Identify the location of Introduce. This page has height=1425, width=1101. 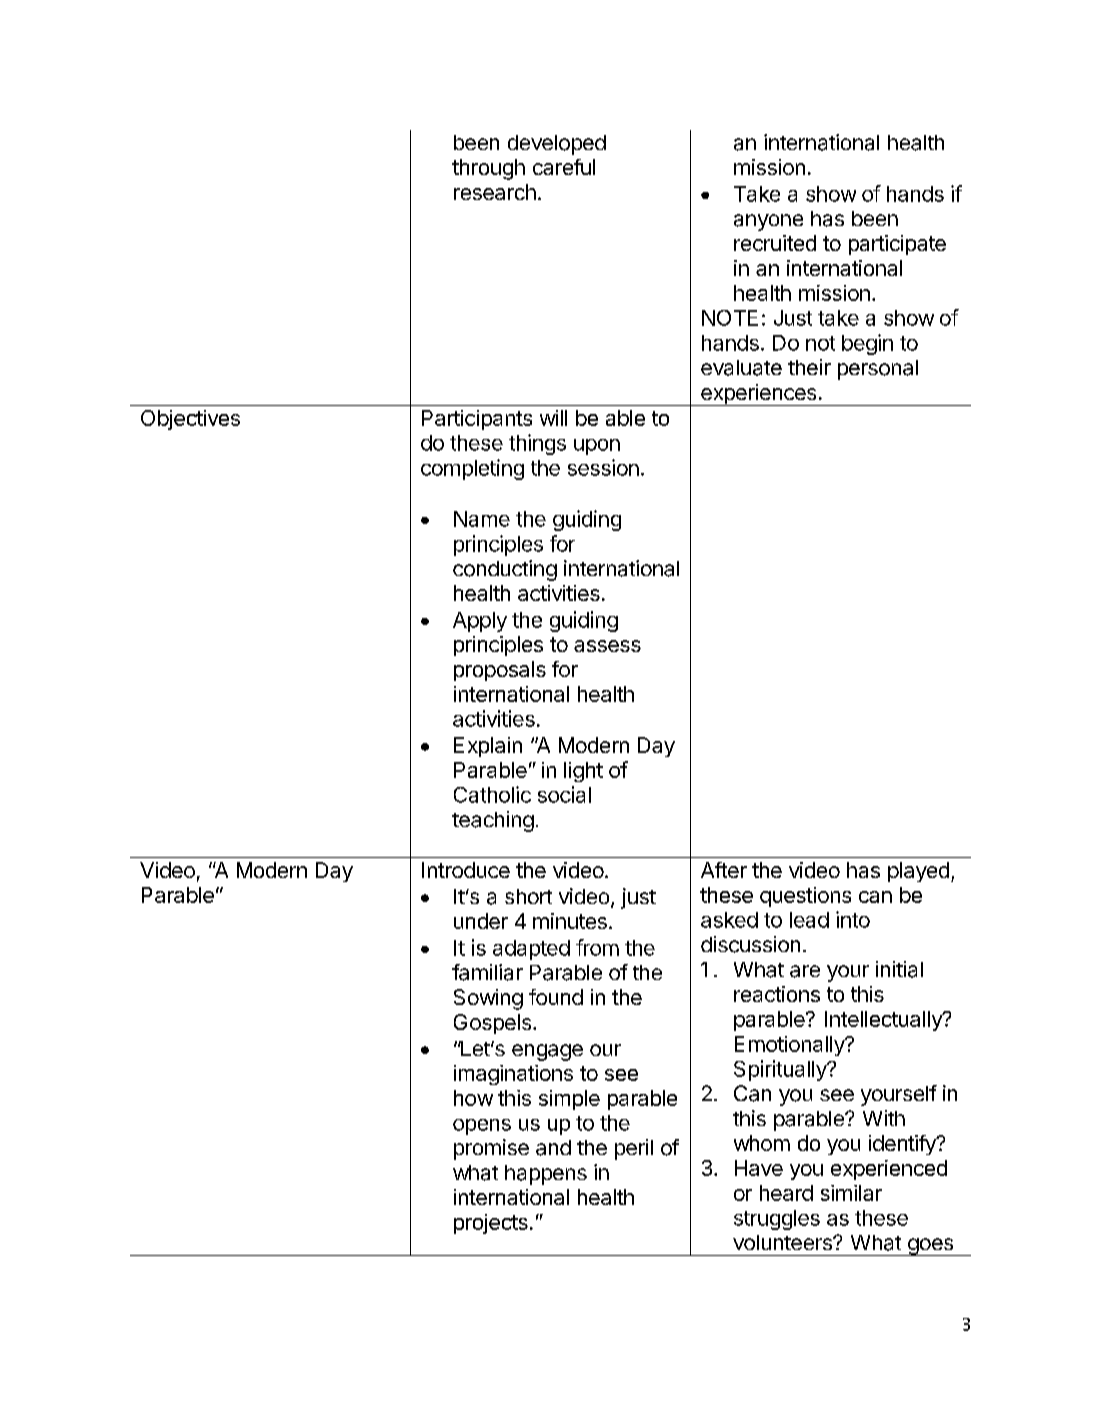
(466, 870).
